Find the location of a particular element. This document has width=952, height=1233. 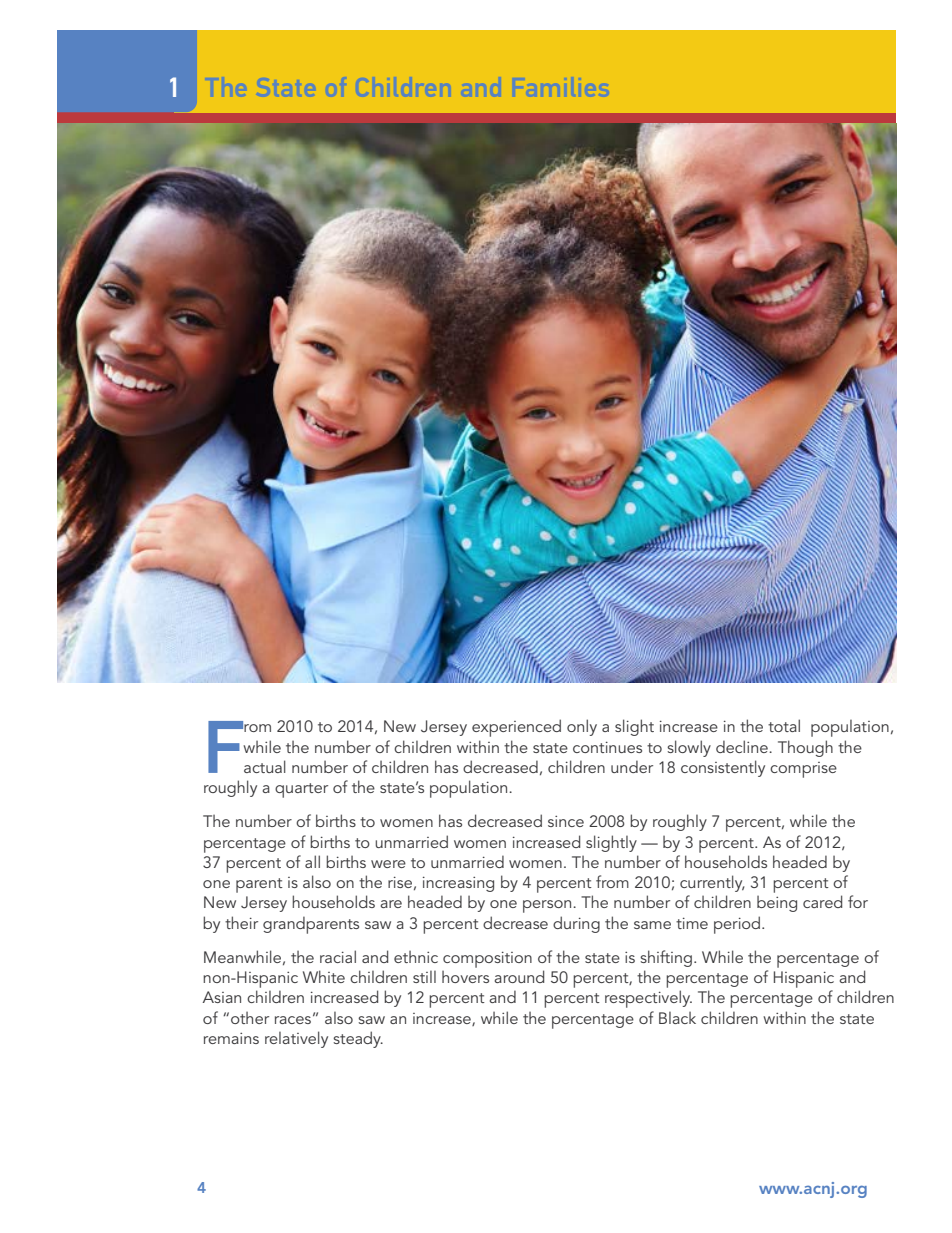

actual is located at coordinates (265, 766).
